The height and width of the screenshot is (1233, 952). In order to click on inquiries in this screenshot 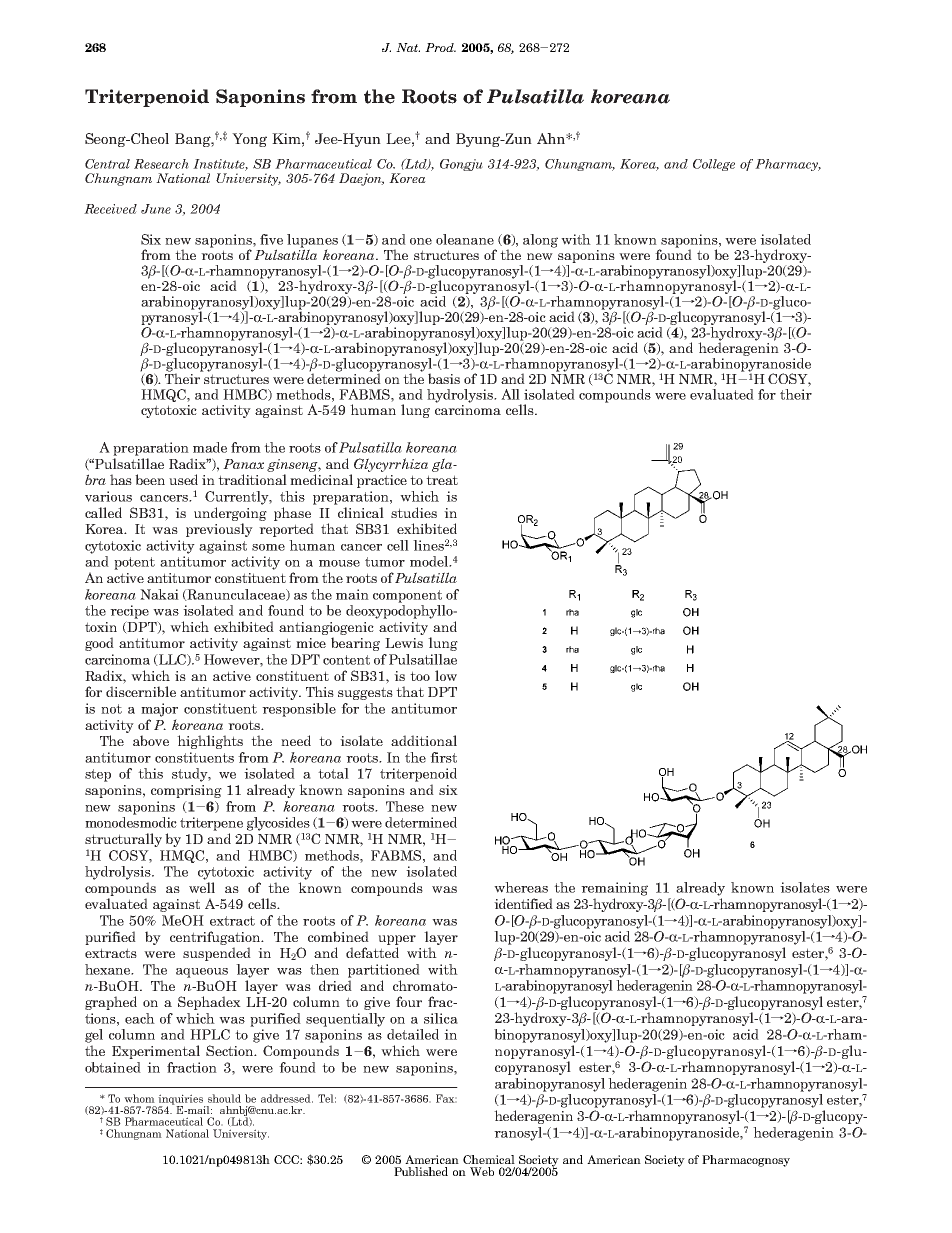, I will do `click(182, 1100)`.
